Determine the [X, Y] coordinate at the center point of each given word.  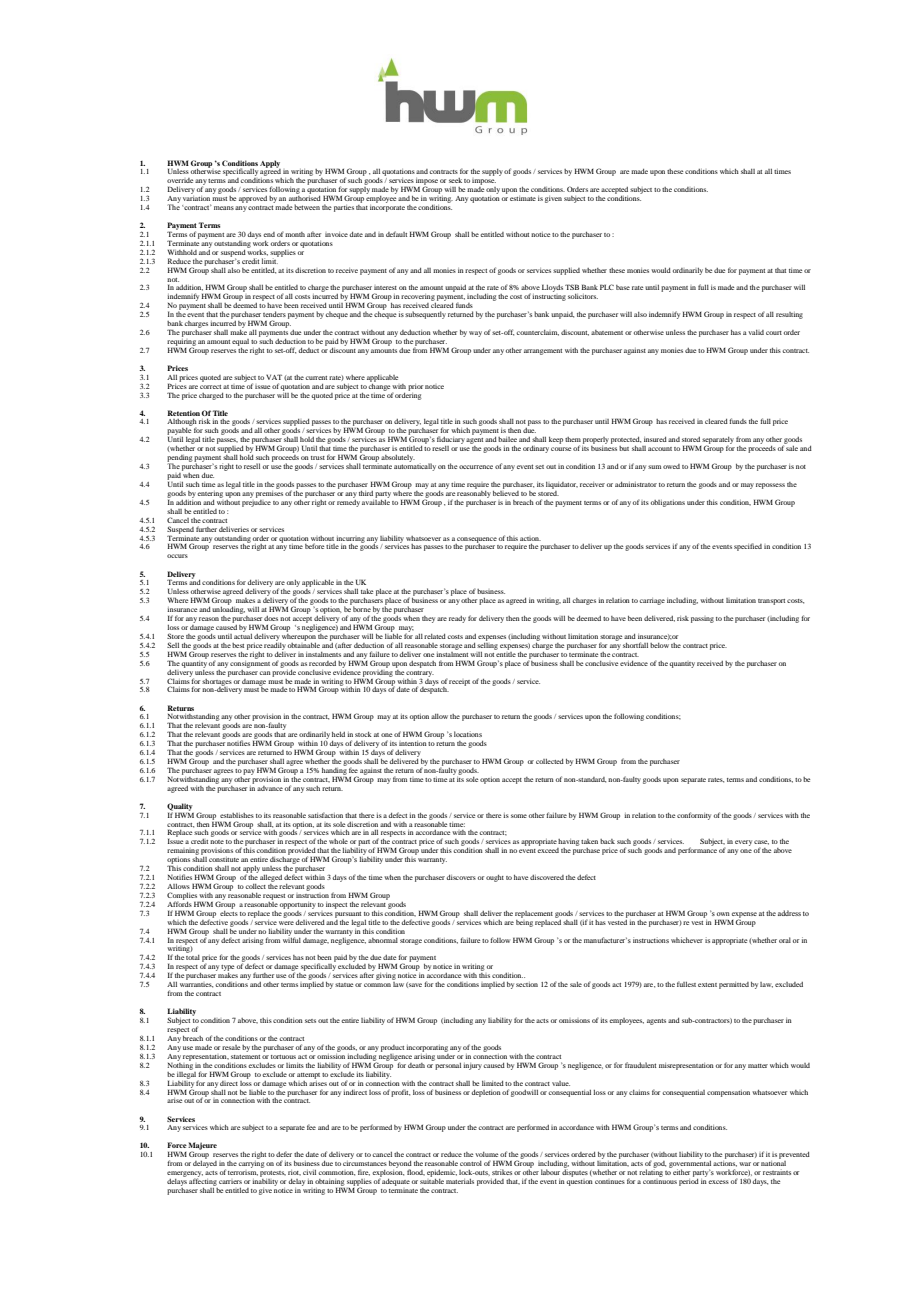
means [224, 208]
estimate [523, 198]
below [659, 645]
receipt [459, 683]
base [623, 287]
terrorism [243, 1171]
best [238, 645]
